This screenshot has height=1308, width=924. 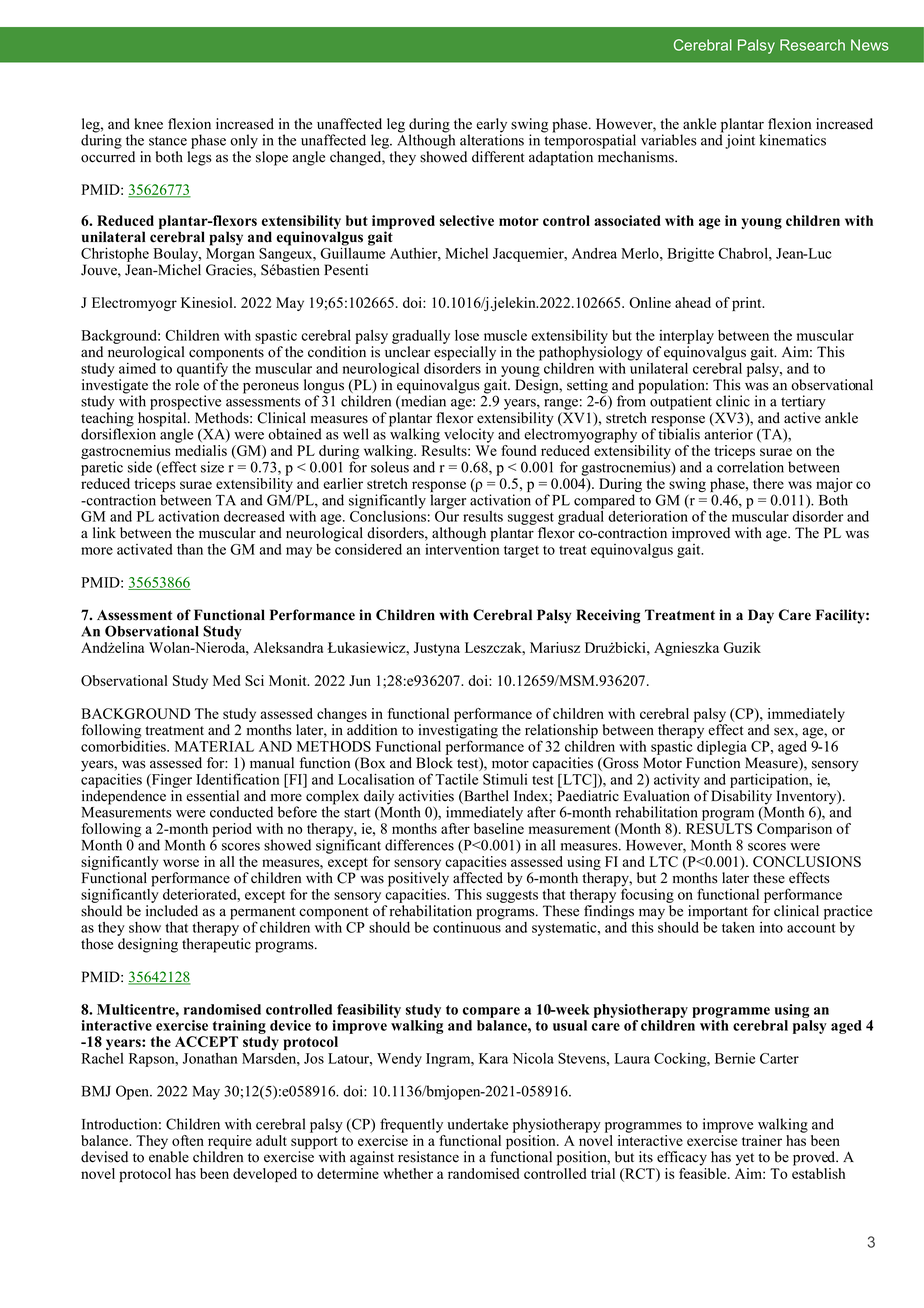 I want to click on often, so click(x=188, y=1140).
